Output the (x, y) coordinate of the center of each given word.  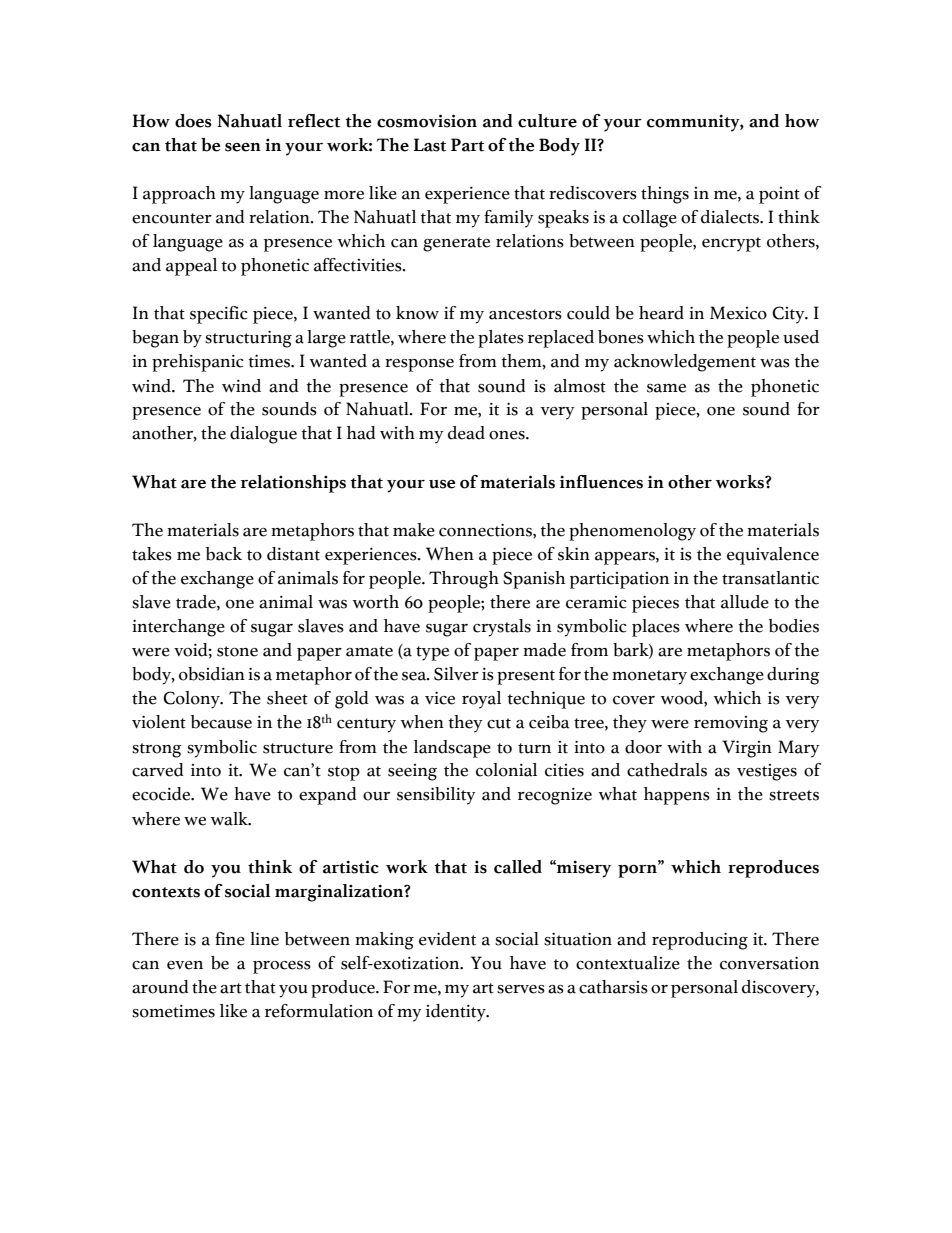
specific (219, 315)
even (185, 965)
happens (677, 796)
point (779, 195)
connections (486, 530)
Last (429, 145)
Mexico (738, 313)
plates (501, 339)
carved (158, 770)
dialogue (263, 435)
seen (243, 147)
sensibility (436, 796)
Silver (456, 674)
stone (237, 651)
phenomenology (632, 532)
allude (745, 602)
